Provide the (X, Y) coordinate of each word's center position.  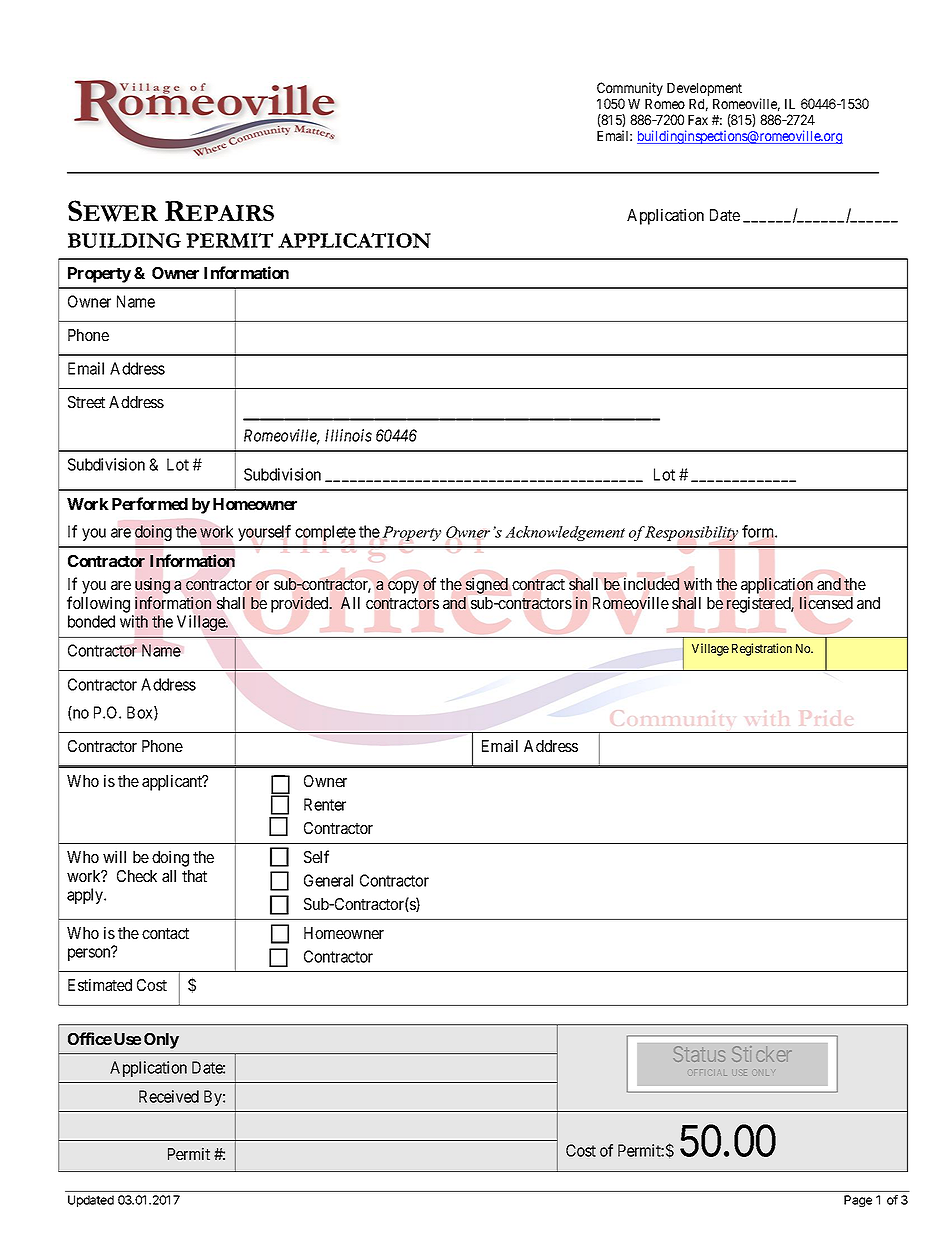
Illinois (348, 435)
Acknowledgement (565, 533)
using (152, 585)
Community (630, 90)
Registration (762, 649)
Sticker (761, 1054)
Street (86, 402)
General (328, 880)
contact (165, 933)
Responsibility (691, 533)
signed (487, 585)
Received (169, 1096)
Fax (698, 120)
